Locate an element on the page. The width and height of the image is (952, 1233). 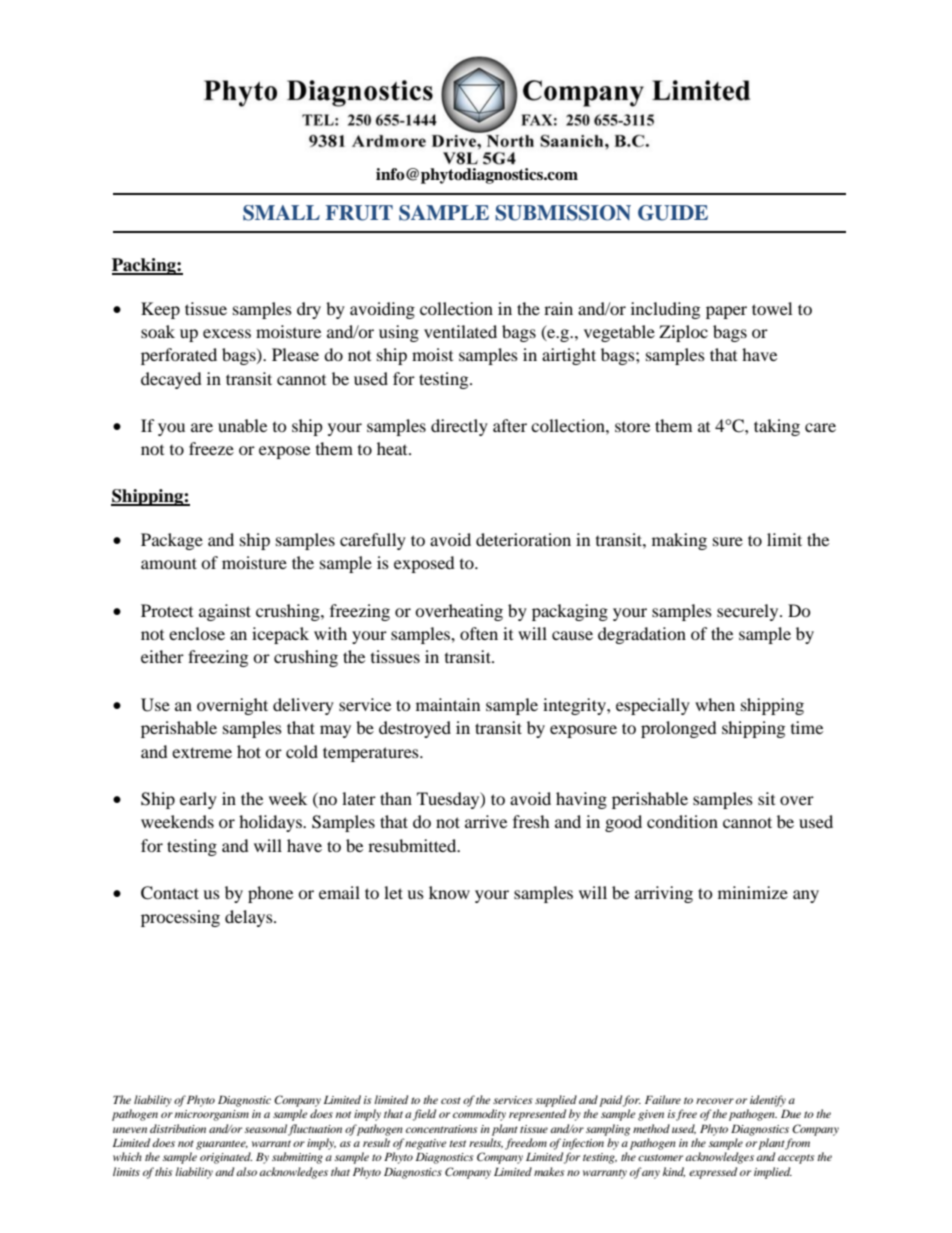
concentrations is located at coordinates (442, 1129).
